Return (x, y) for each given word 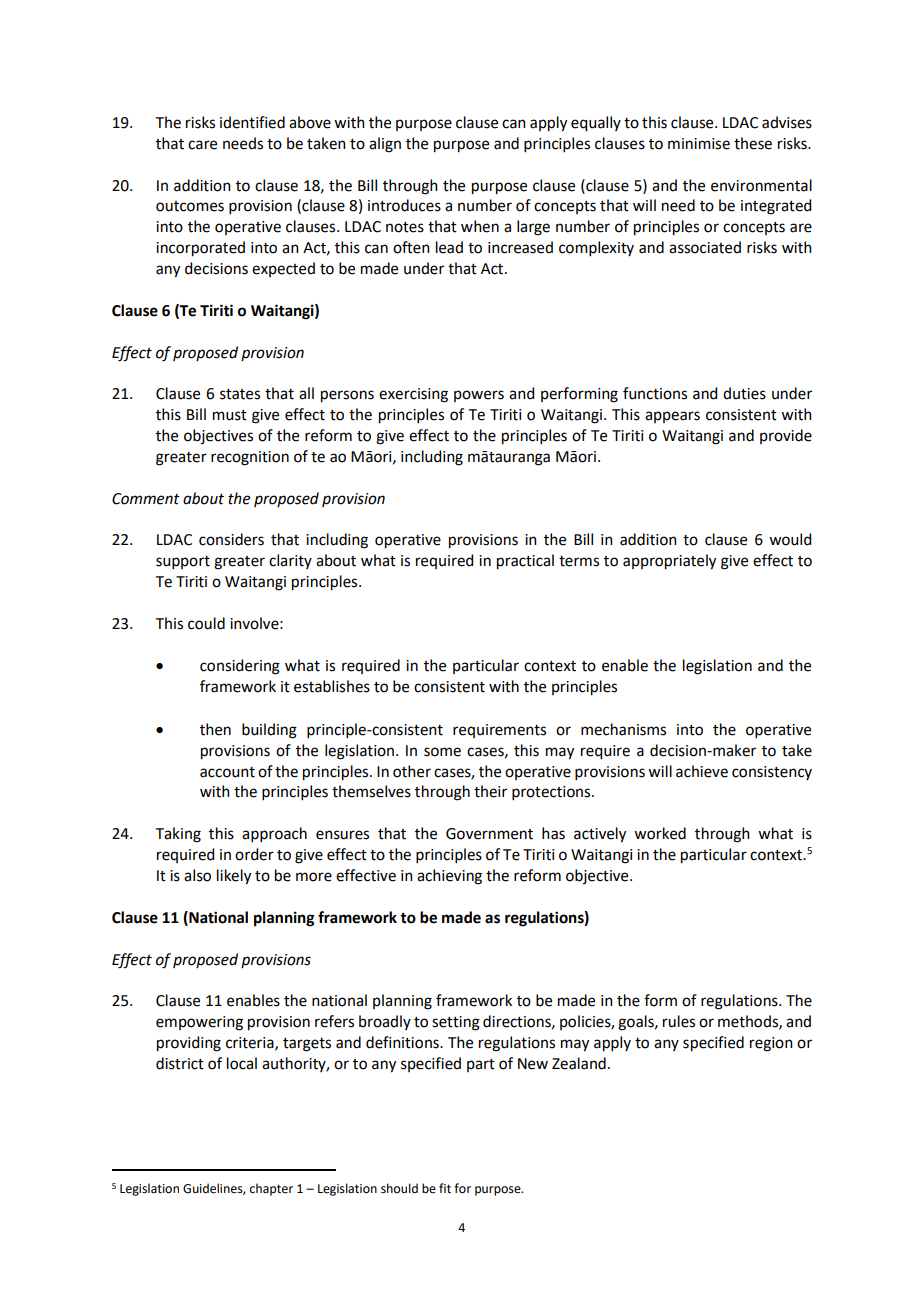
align (385, 145)
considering (240, 667)
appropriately (669, 562)
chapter (271, 1189)
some (442, 752)
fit (445, 1188)
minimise (699, 144)
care (202, 145)
